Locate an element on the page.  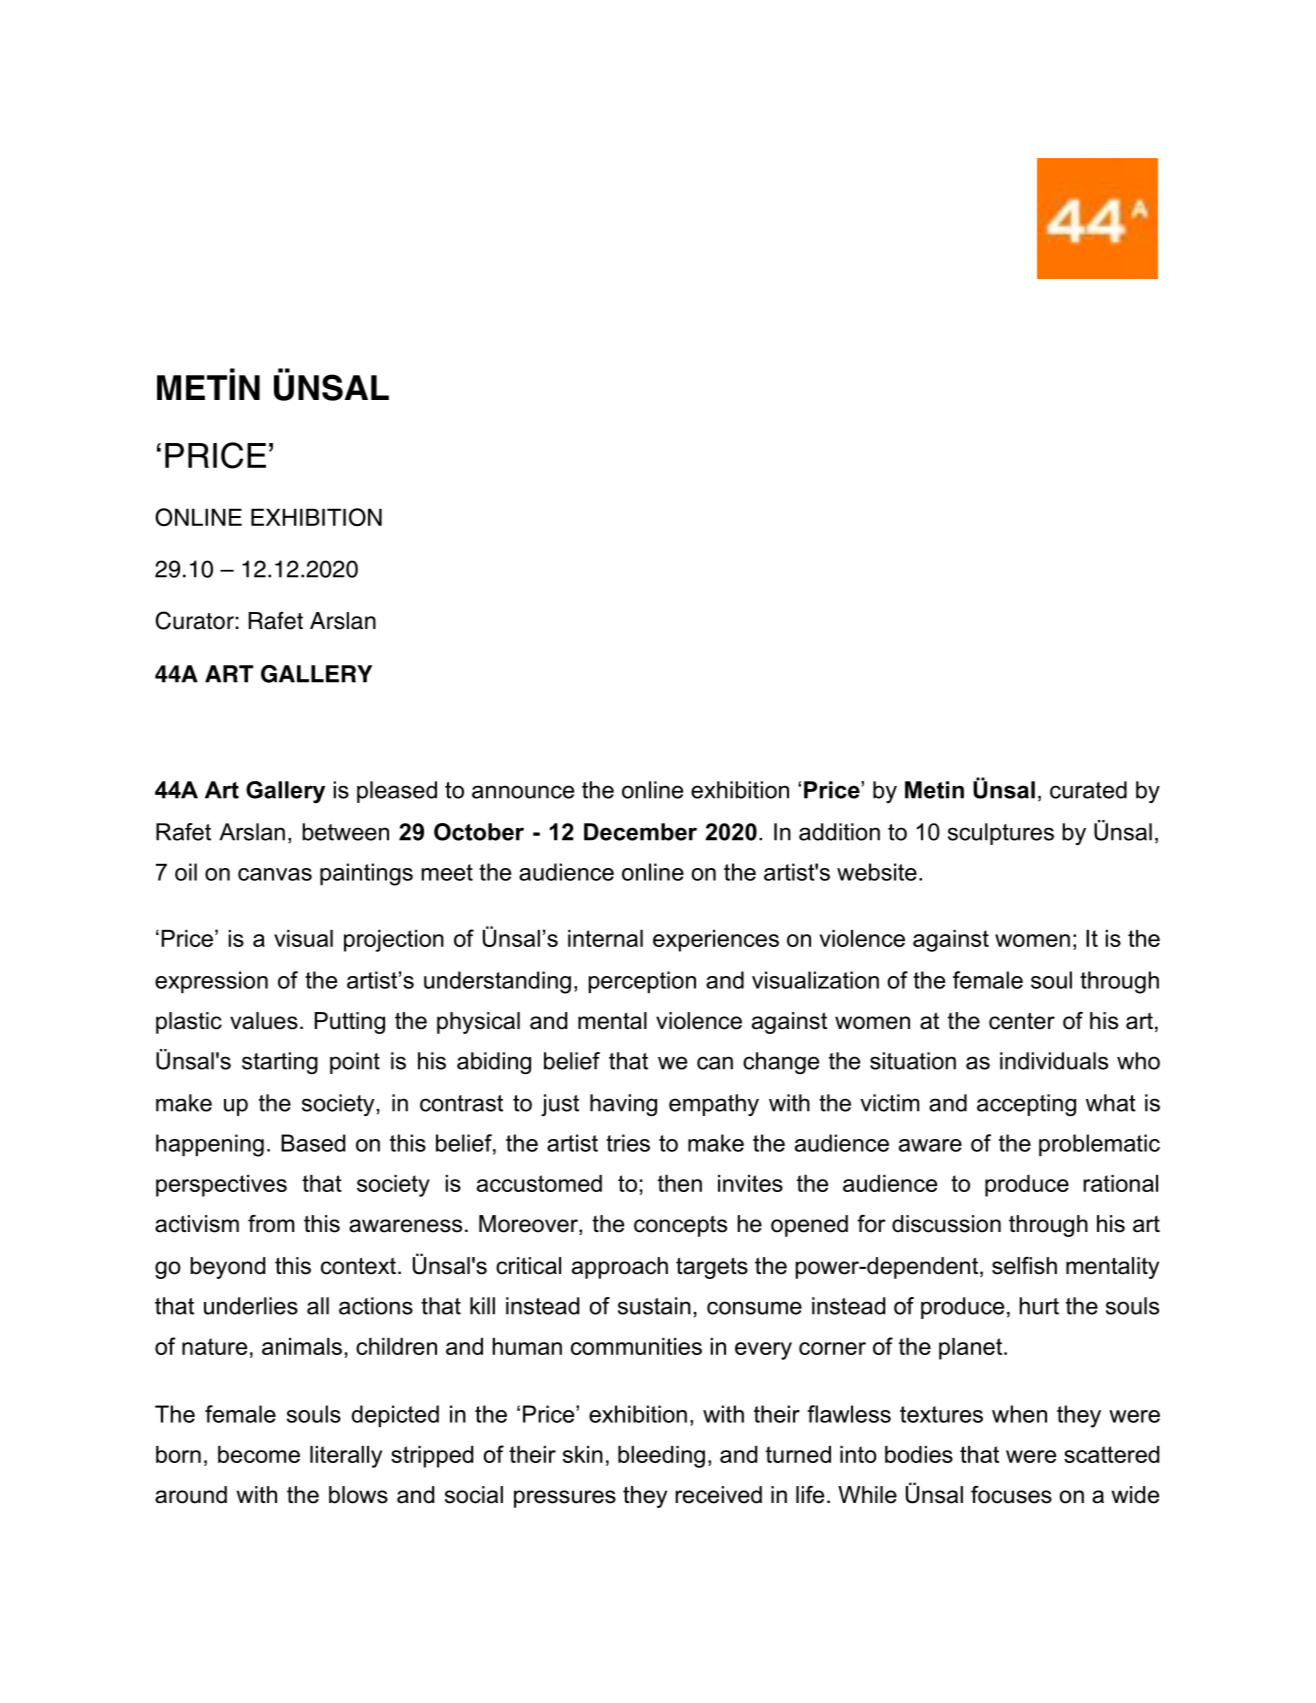
starting is located at coordinates (280, 1063).
